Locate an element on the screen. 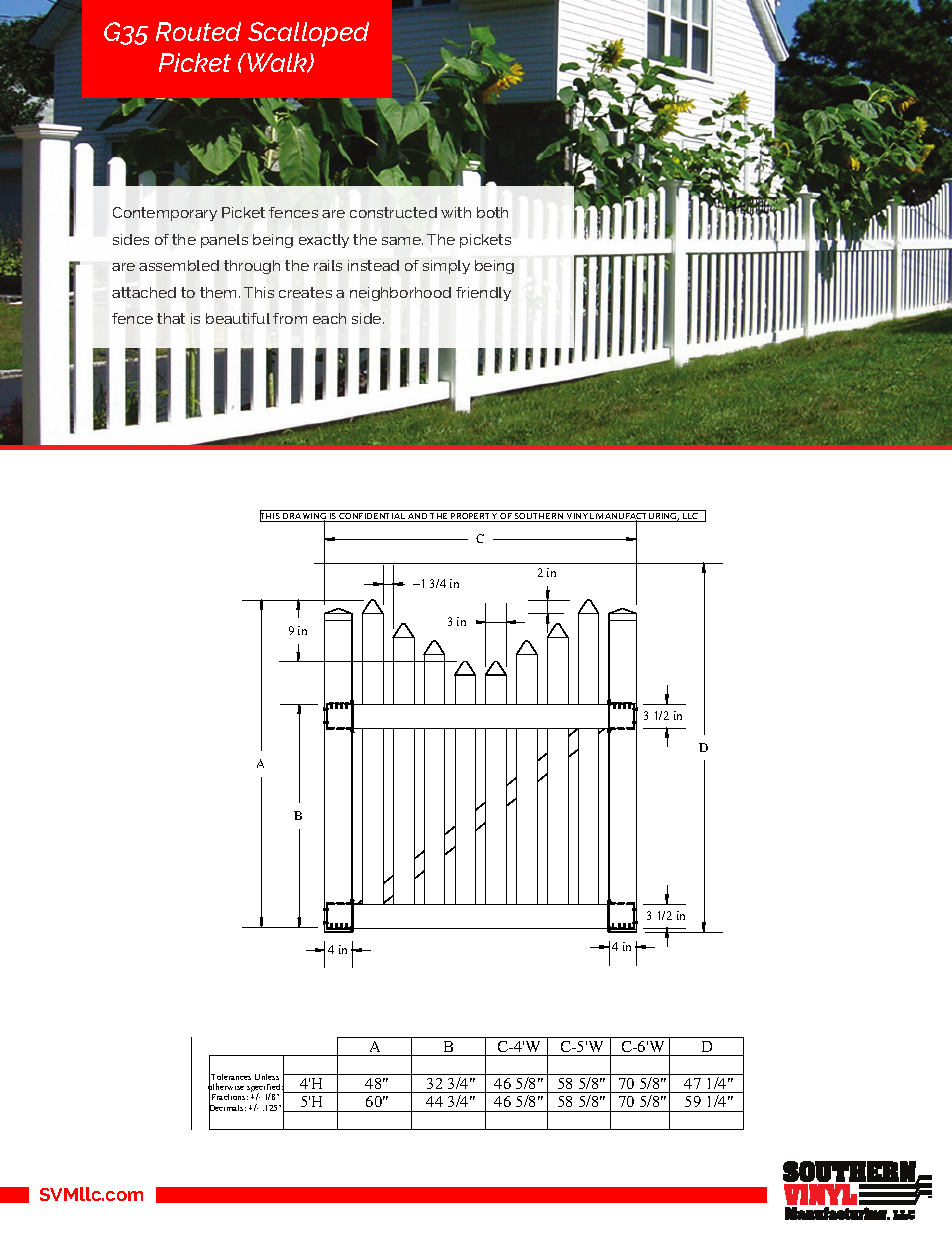  assembled is located at coordinates (179, 265).
